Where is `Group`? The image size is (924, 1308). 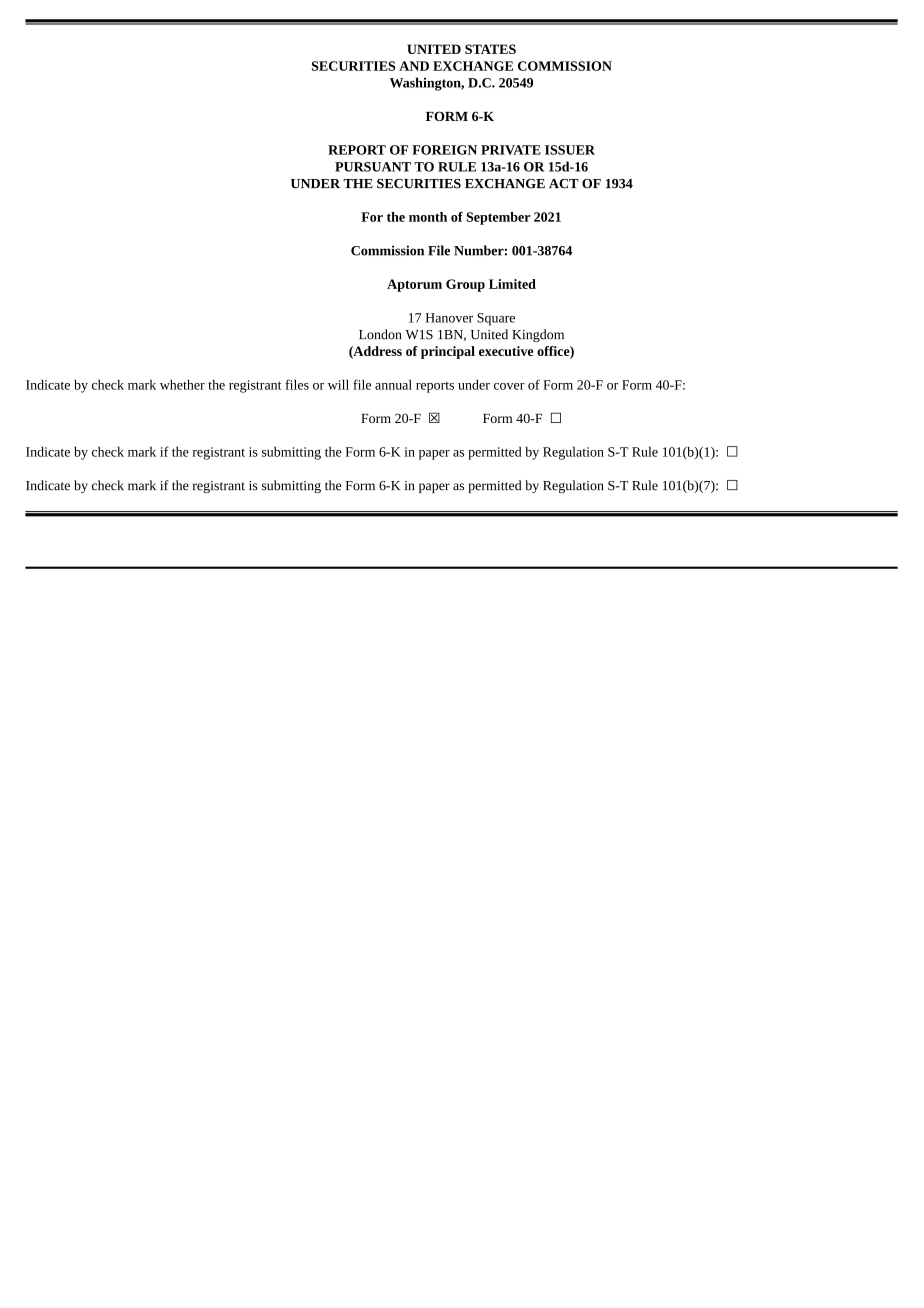 Group is located at coordinates (465, 285).
